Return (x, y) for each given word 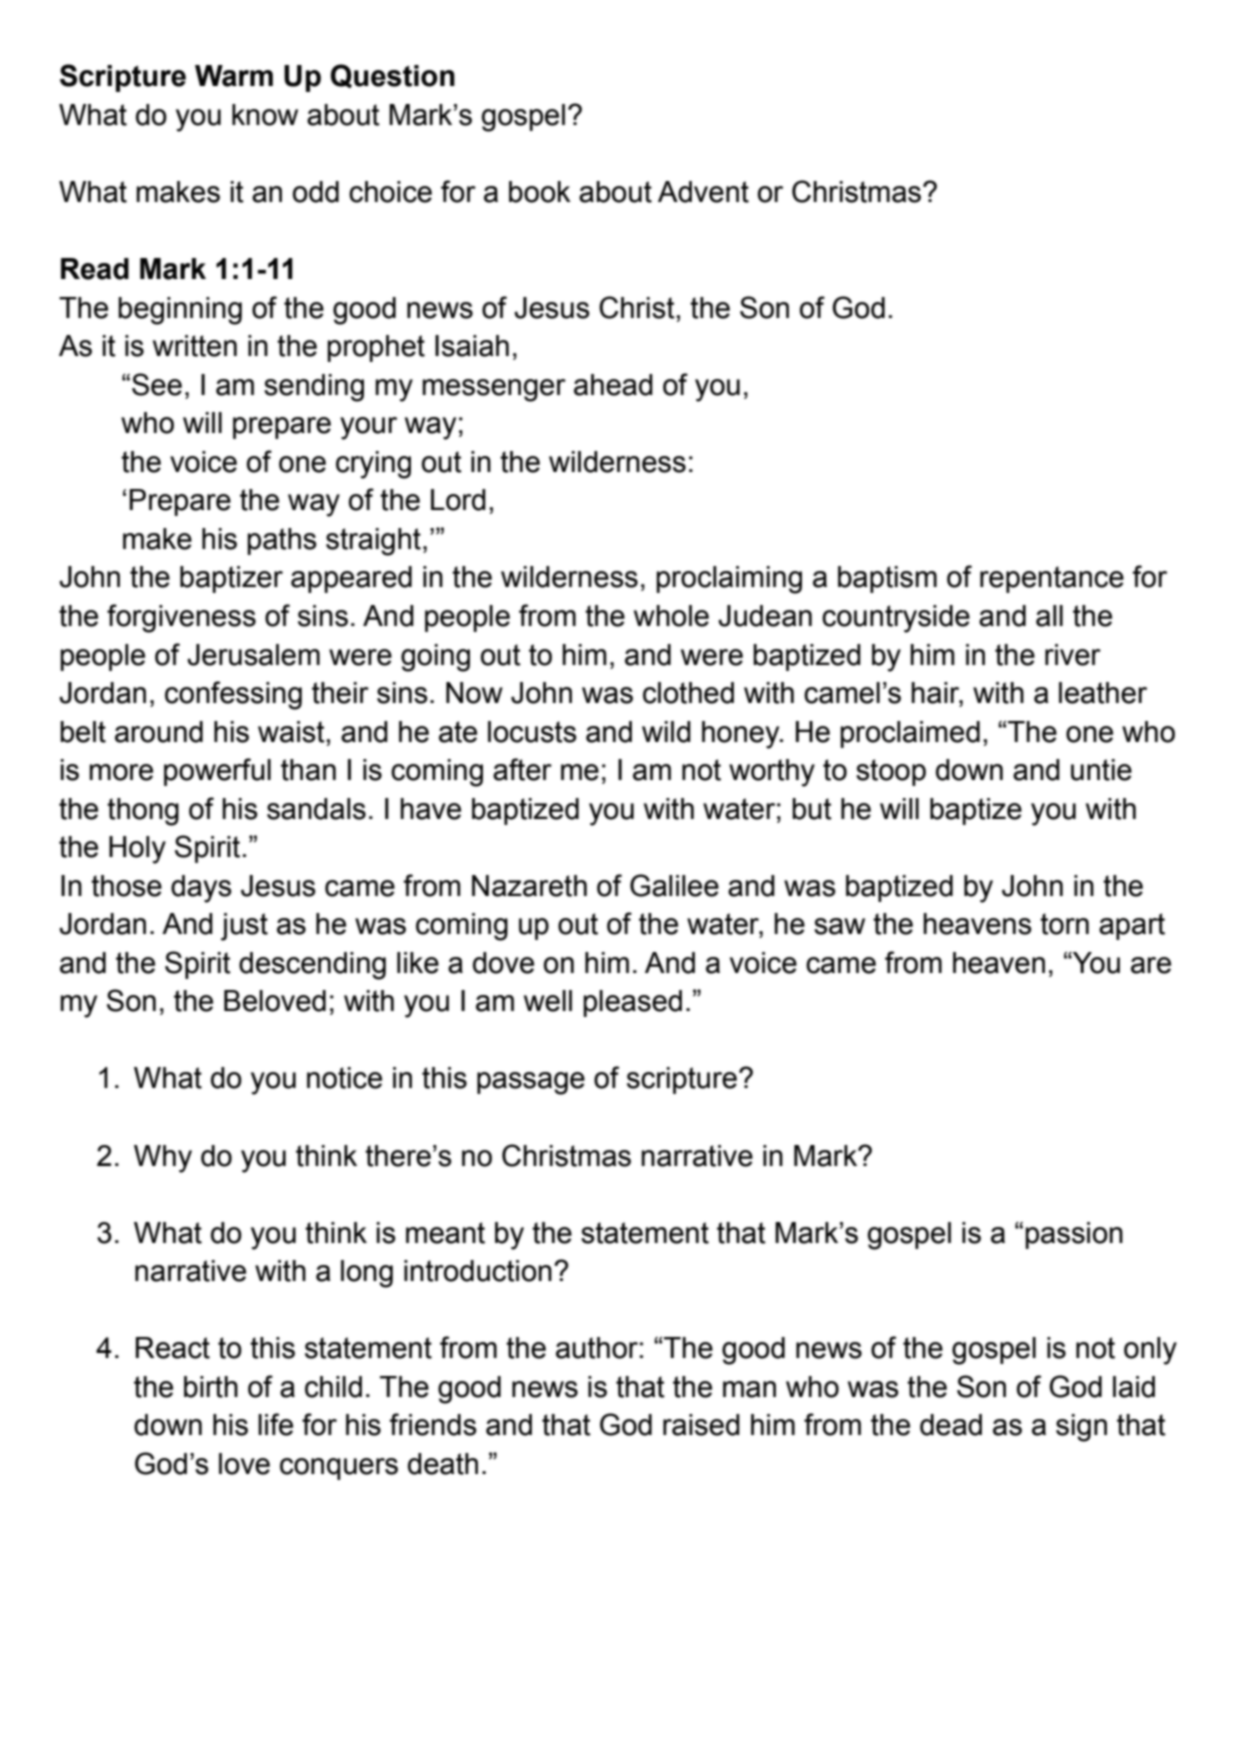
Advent (703, 192)
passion (1074, 1235)
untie (1101, 770)
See (157, 384)
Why (163, 1159)
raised (701, 1425)
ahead (613, 385)
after (522, 769)
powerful (217, 772)
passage (531, 1083)
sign (1081, 1428)
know (265, 115)
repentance (1052, 579)
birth (211, 1387)
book (540, 192)
